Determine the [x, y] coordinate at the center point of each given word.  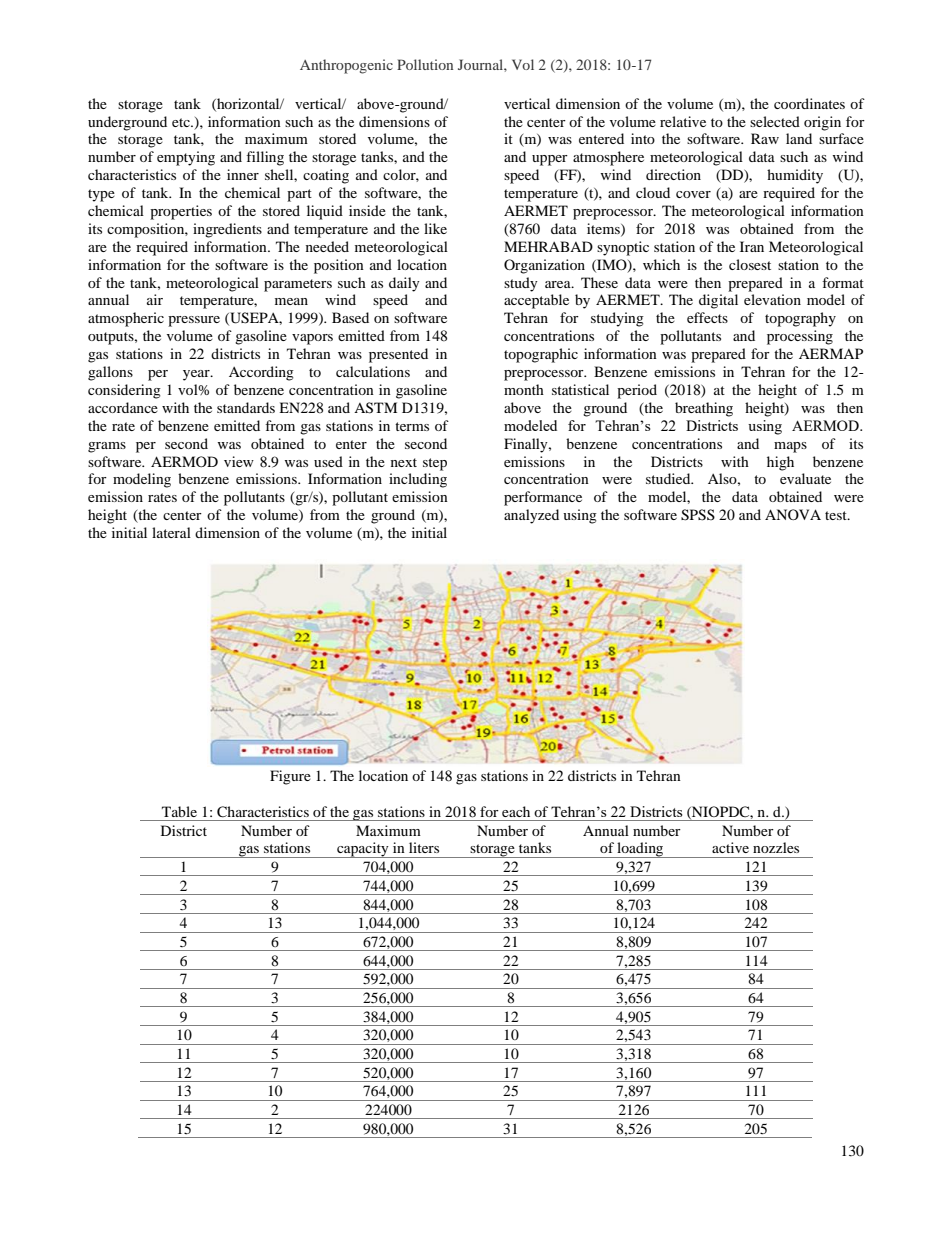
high [780, 463]
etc [182, 122]
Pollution [425, 64]
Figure [290, 777]
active [730, 847]
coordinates [809, 103]
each [516, 811]
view [239, 461]
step [435, 464]
